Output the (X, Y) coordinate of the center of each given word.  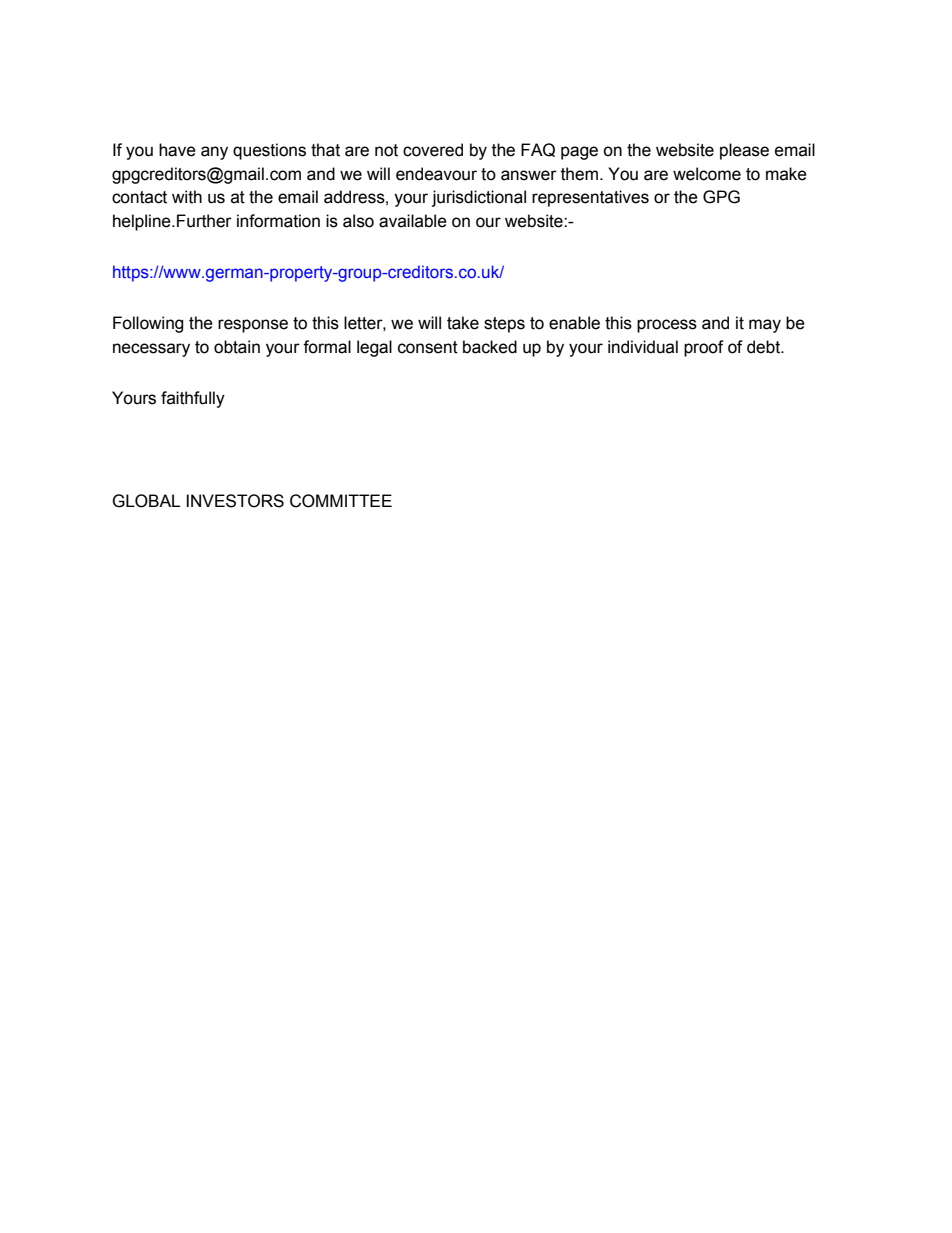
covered (433, 150)
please (744, 151)
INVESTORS (235, 501)
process (667, 326)
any (214, 153)
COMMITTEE (341, 501)
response (253, 326)
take (463, 323)
